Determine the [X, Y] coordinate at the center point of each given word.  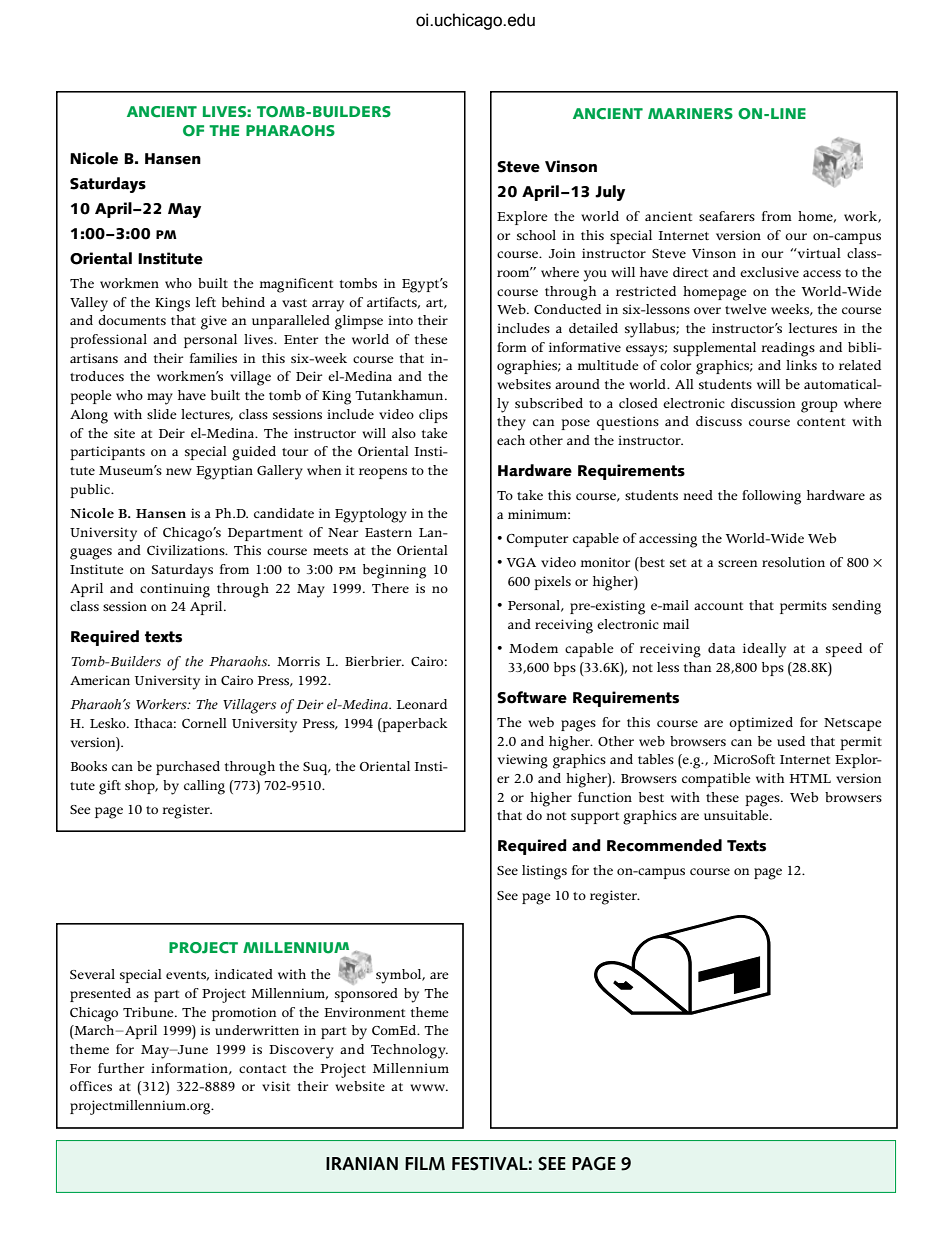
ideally [764, 650]
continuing [175, 590]
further [121, 1068]
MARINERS [690, 114]
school [536, 235]
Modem [533, 648]
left [206, 302]
